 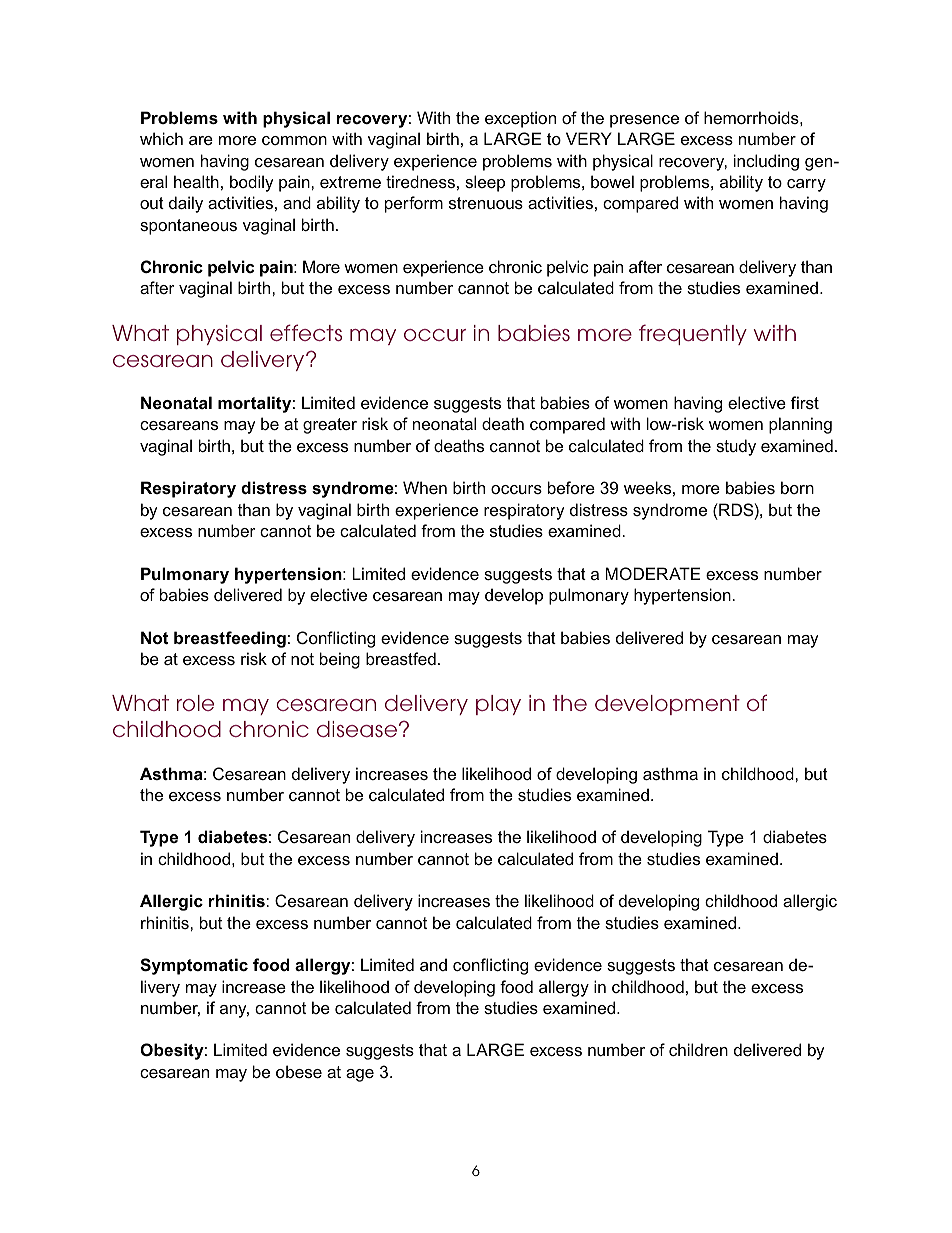 I want to click on MODERATE, so click(x=653, y=573).
